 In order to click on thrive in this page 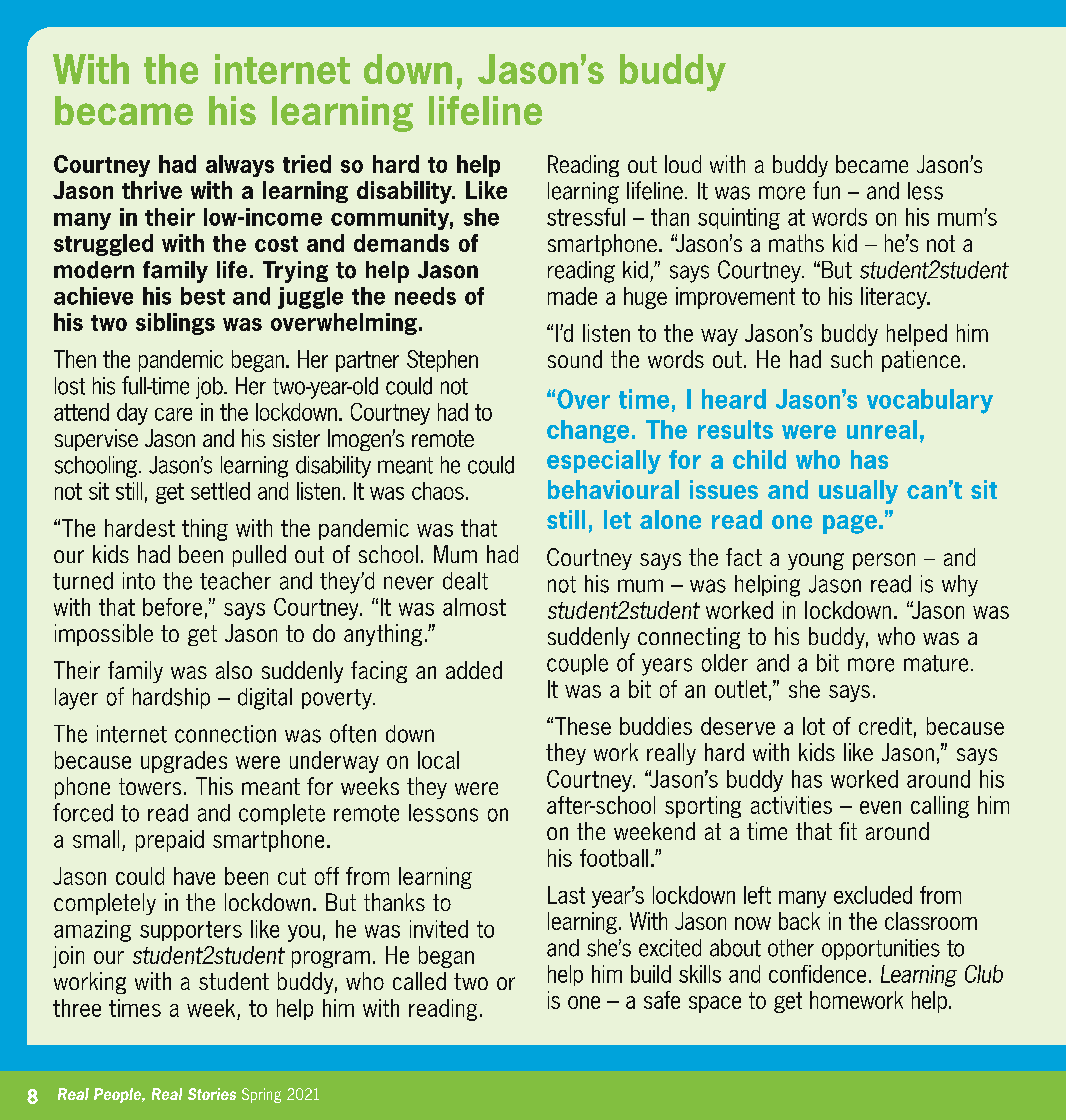, I will do `click(152, 190)`.
